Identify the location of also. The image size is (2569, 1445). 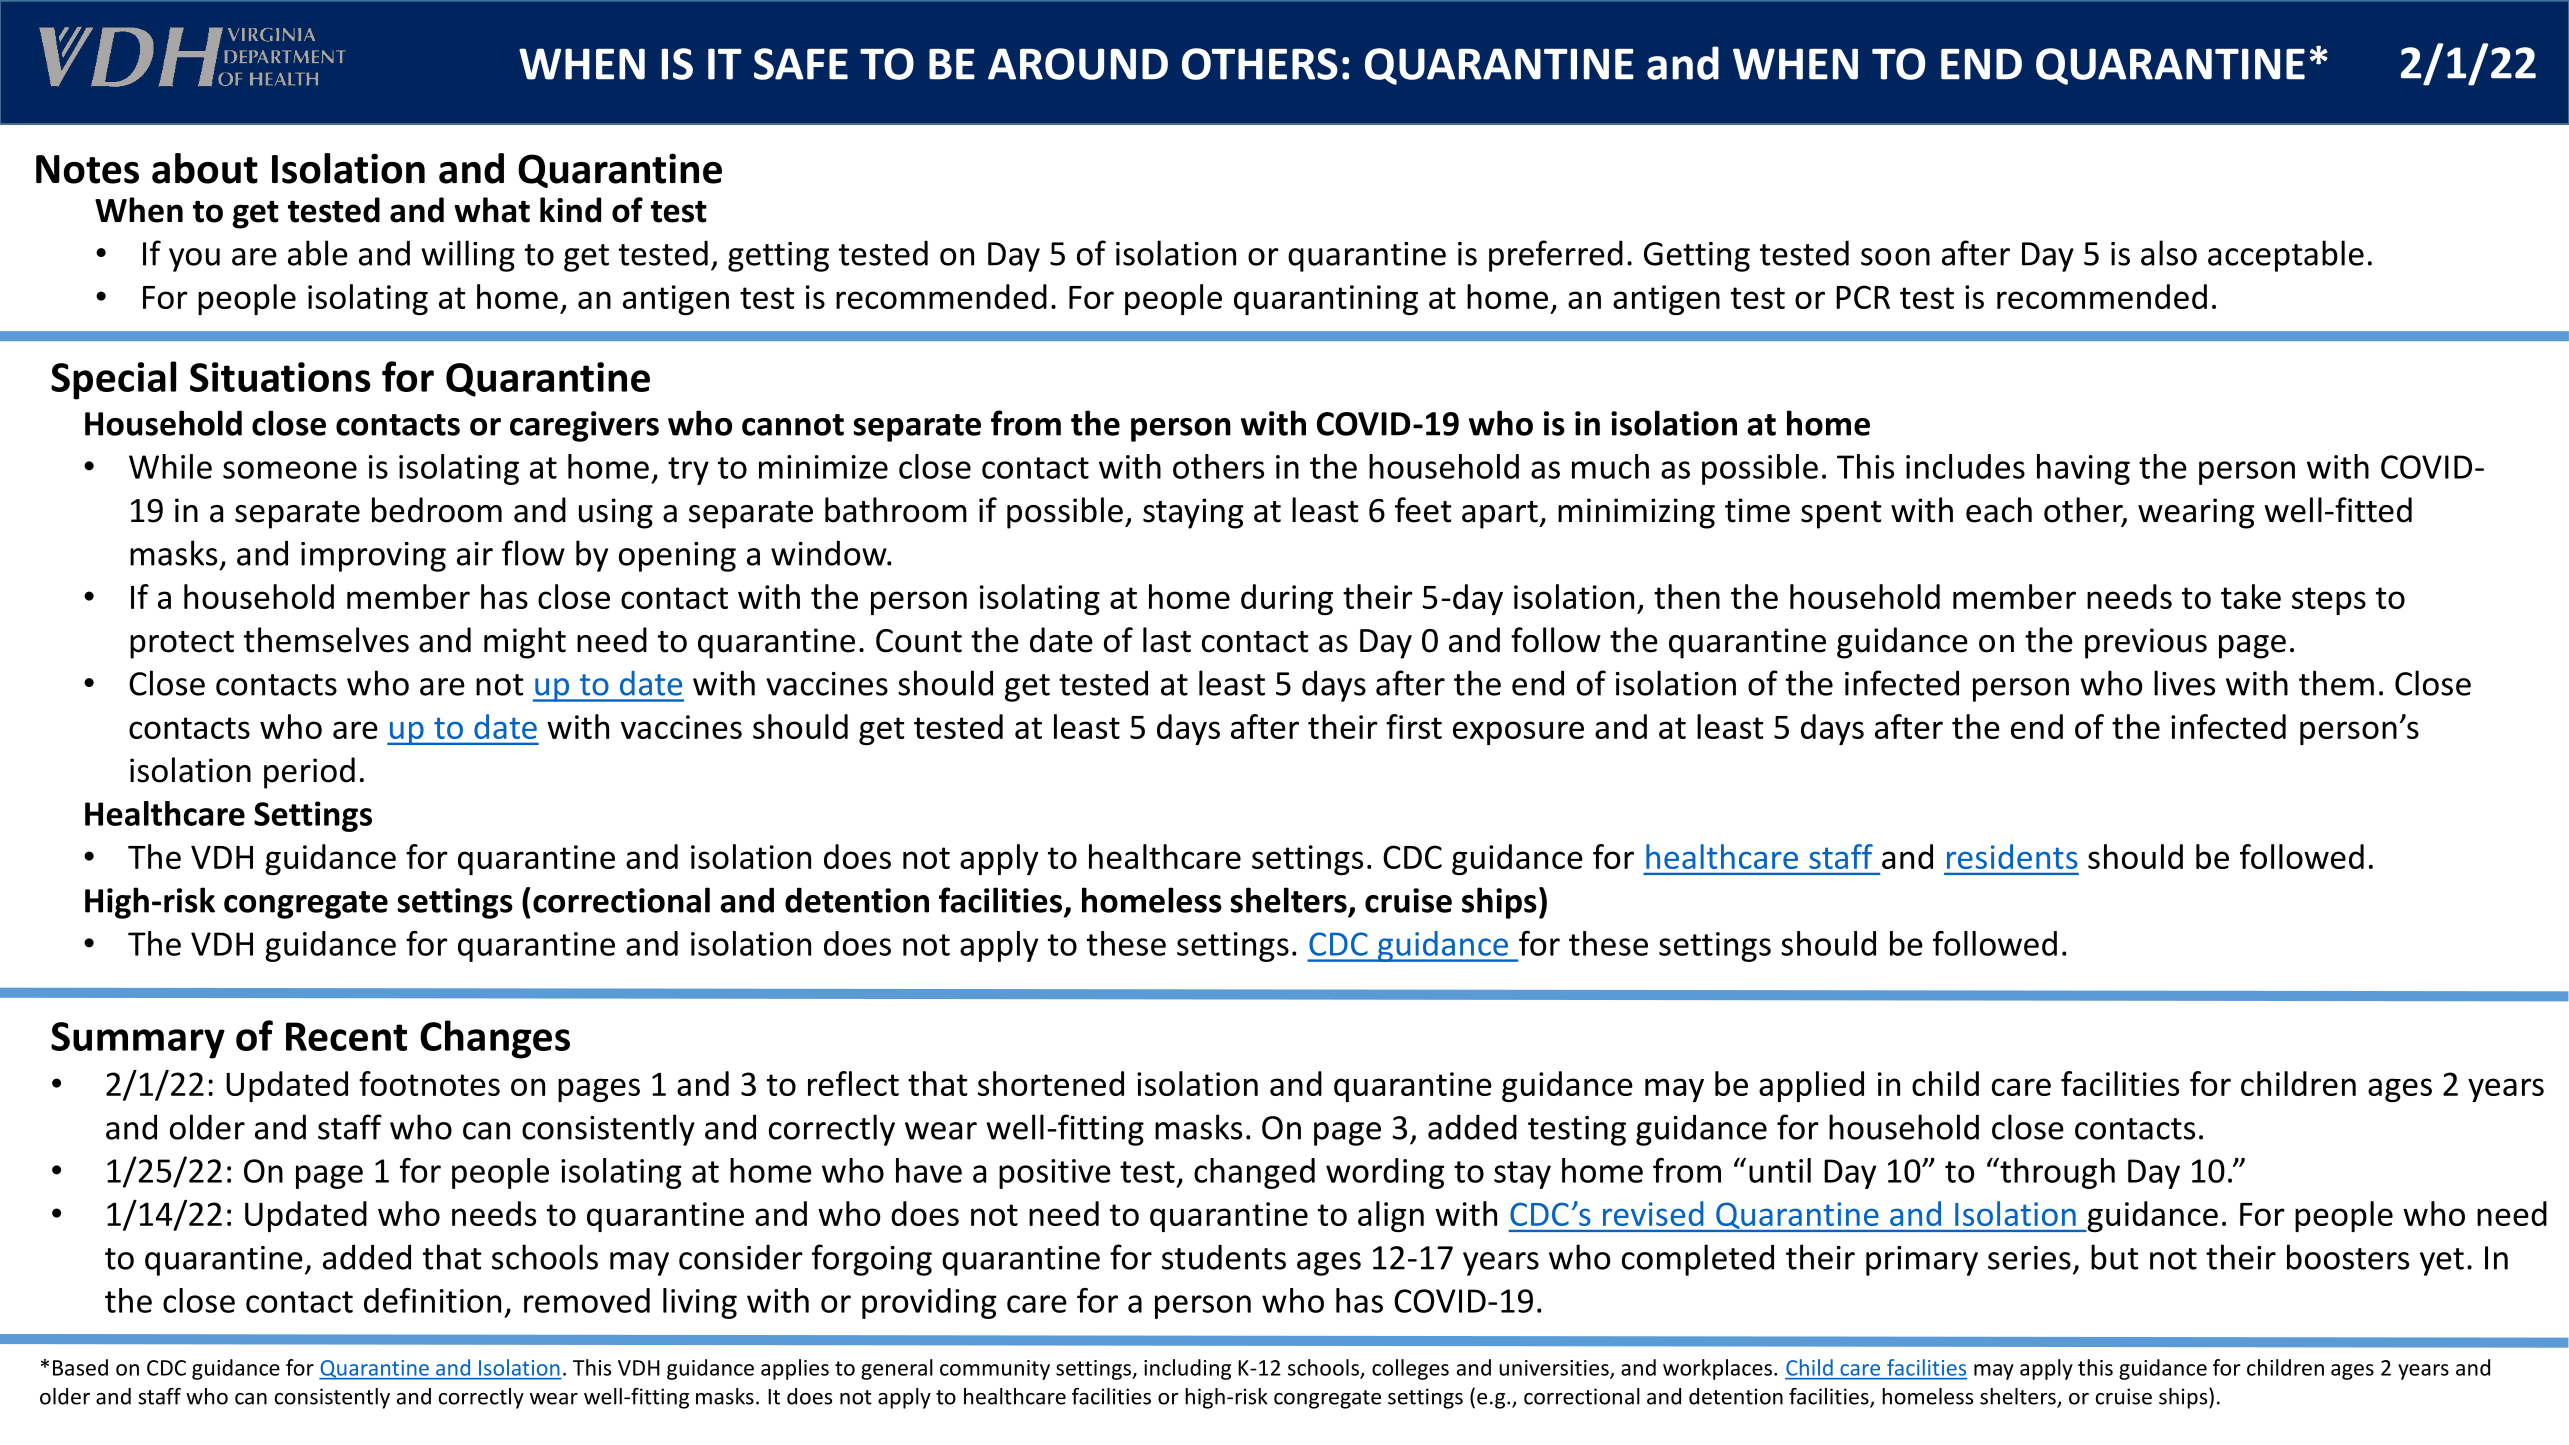
(2169, 253).
